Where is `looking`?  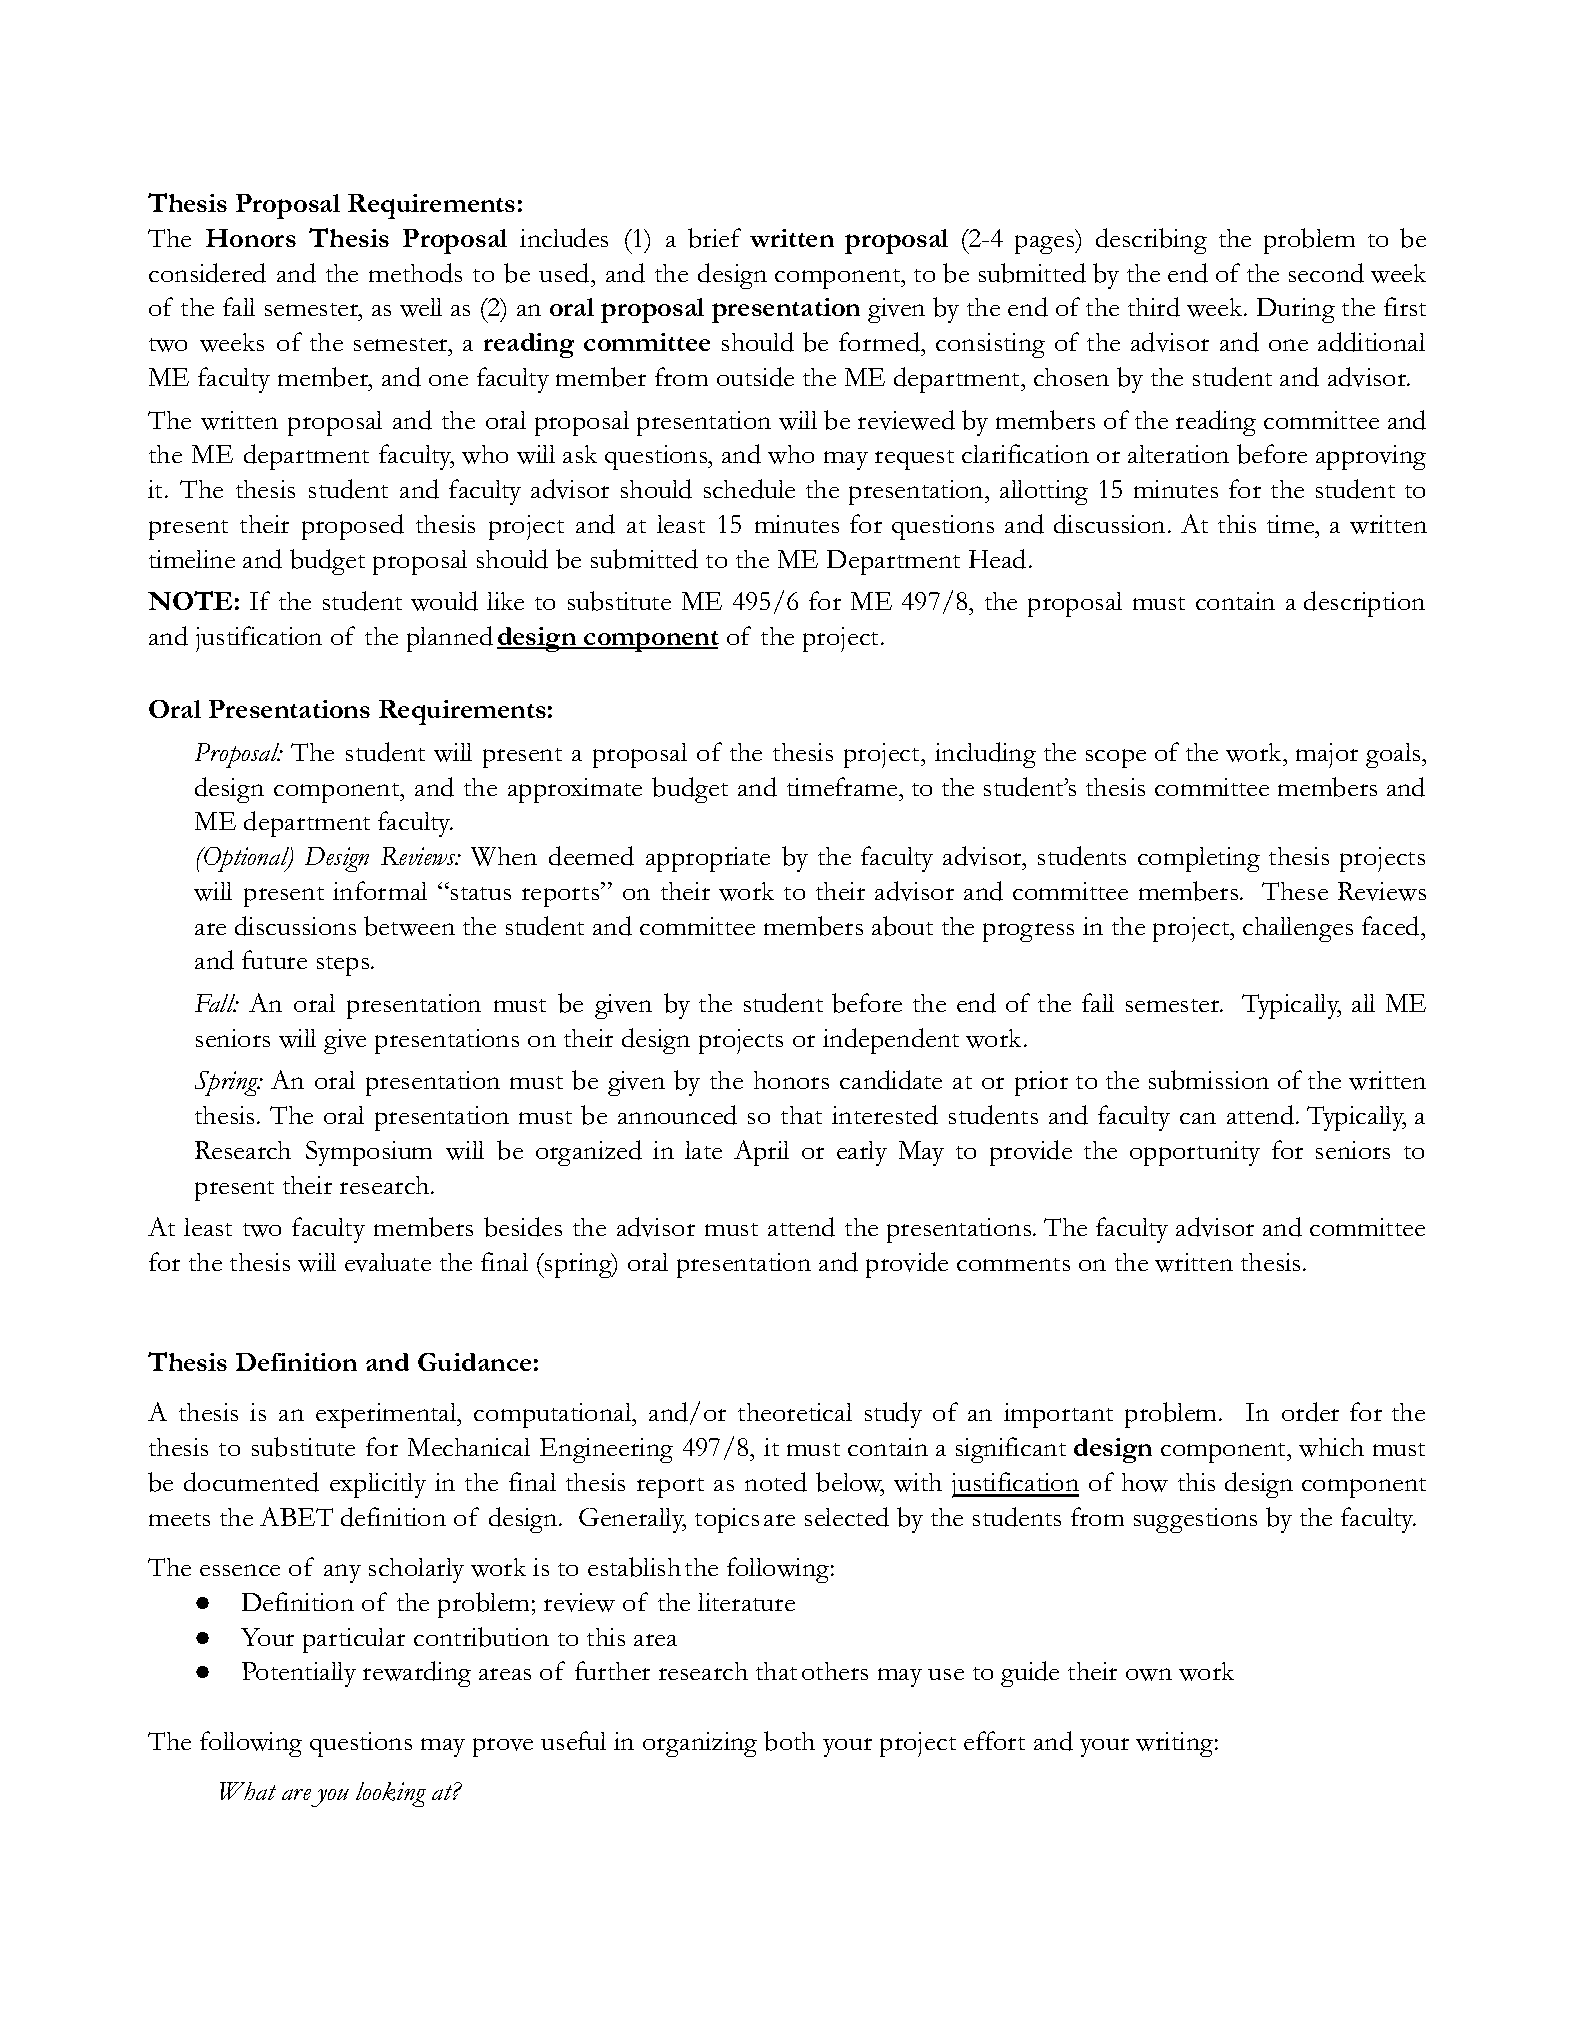
looking is located at coordinates (391, 1794).
